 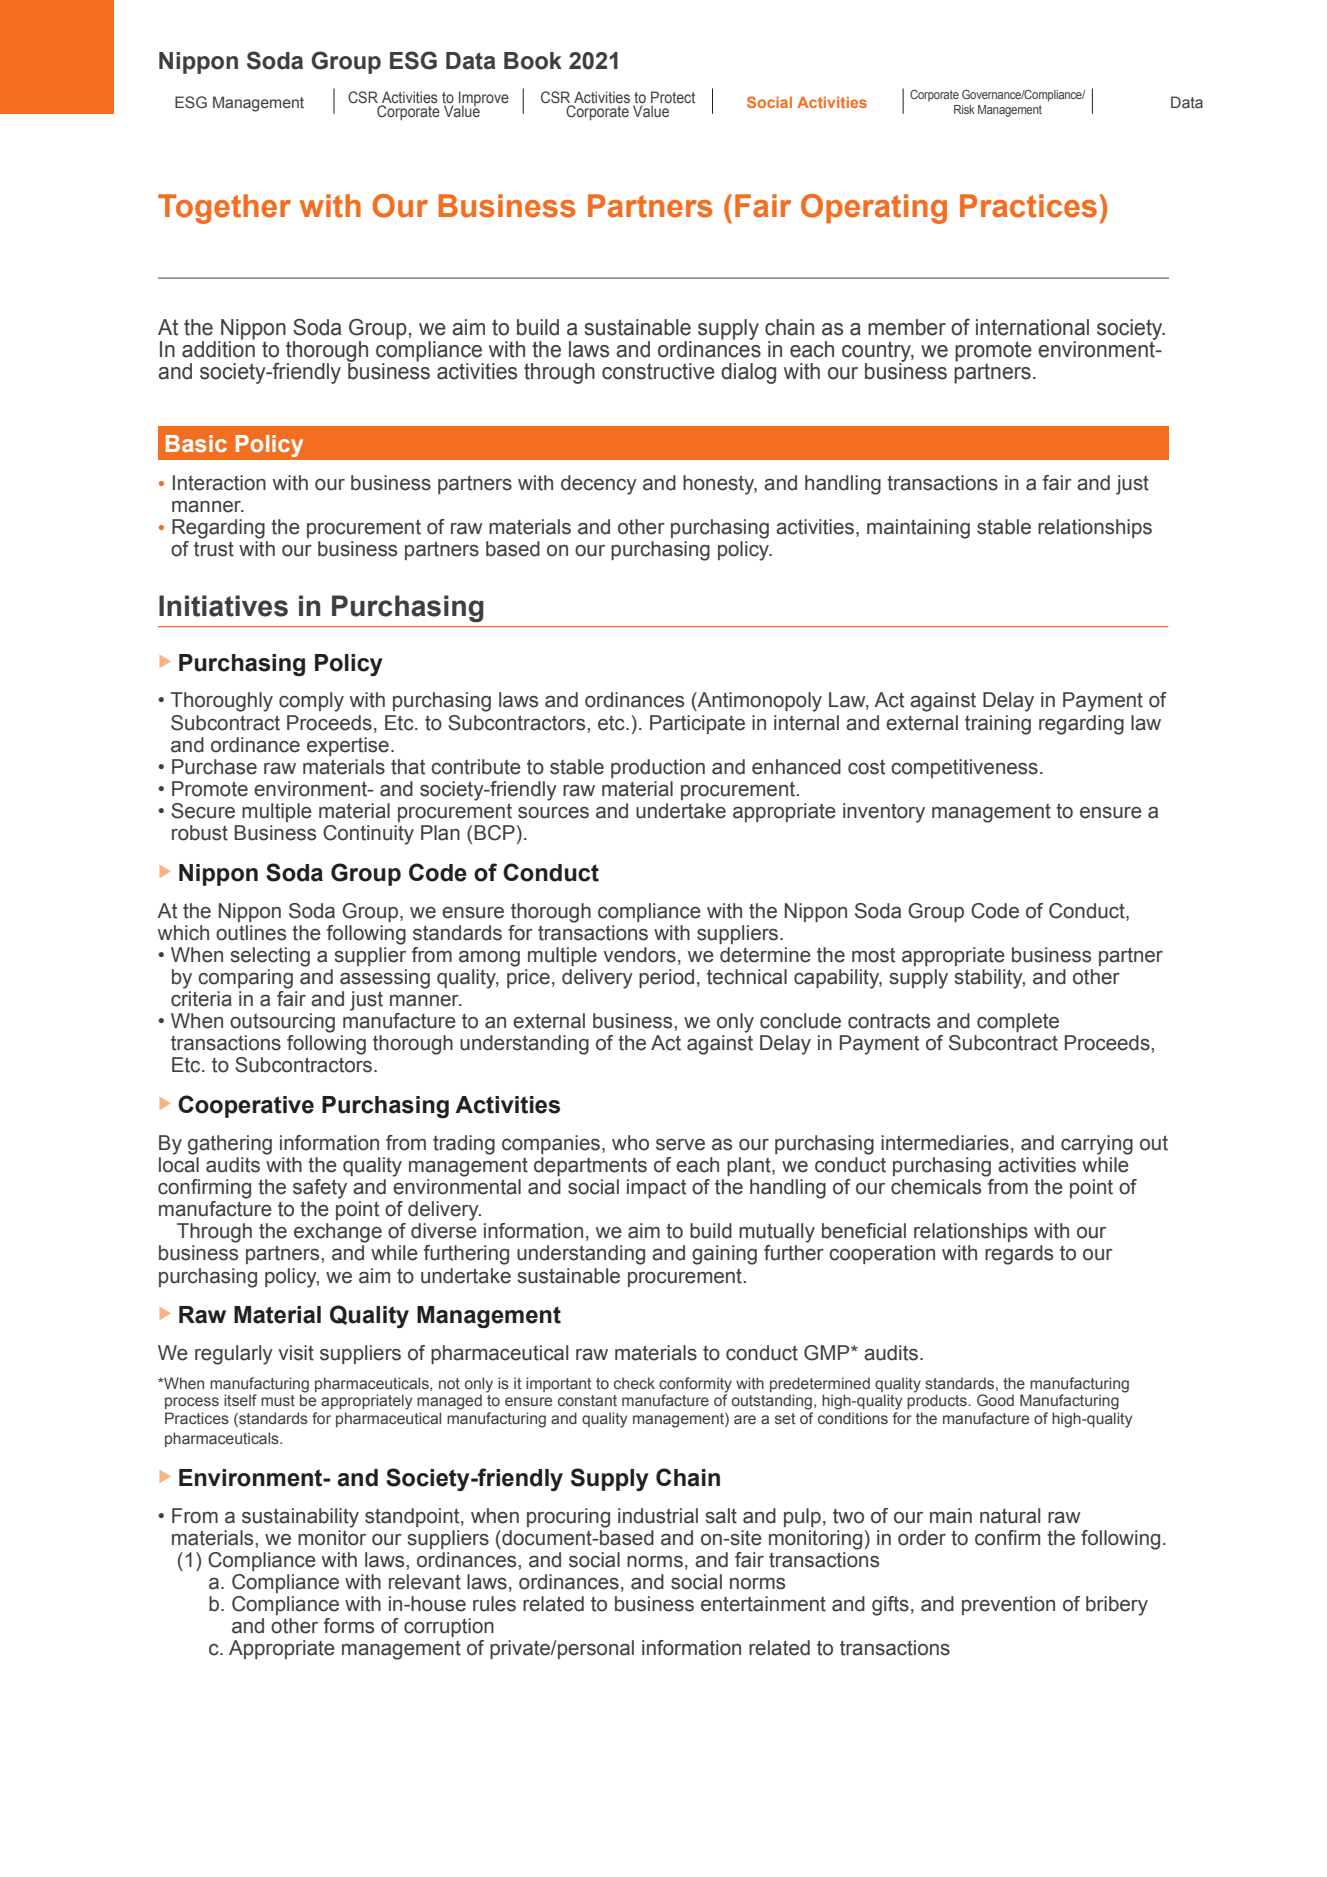 I want to click on Interaction, so click(x=219, y=483).
